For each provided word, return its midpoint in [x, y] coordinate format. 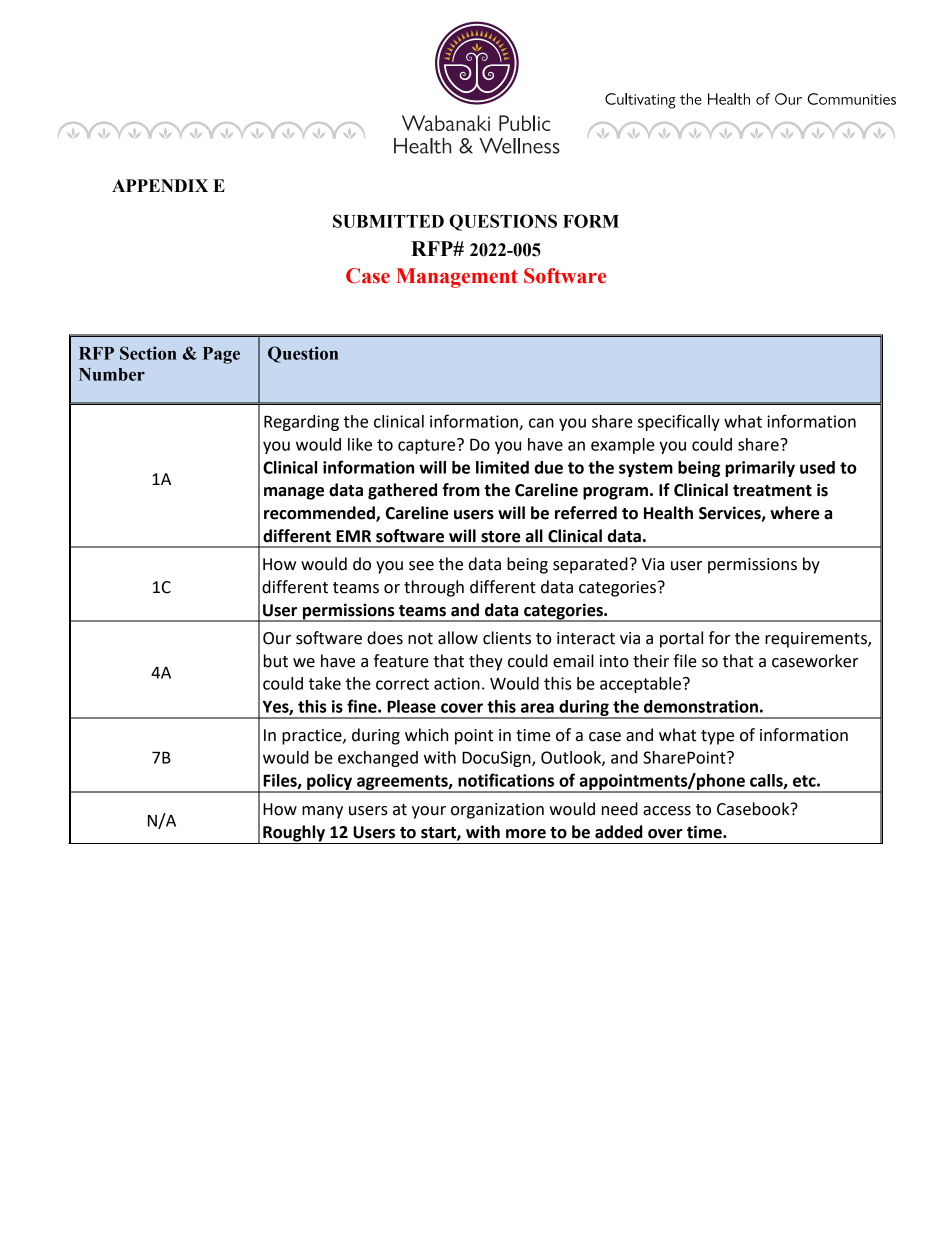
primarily [760, 469]
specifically [679, 422]
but [276, 661]
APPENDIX [160, 185]
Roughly [294, 834]
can [541, 423]
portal [681, 639]
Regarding [301, 423]
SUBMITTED [388, 221]
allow [458, 638]
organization [497, 811]
